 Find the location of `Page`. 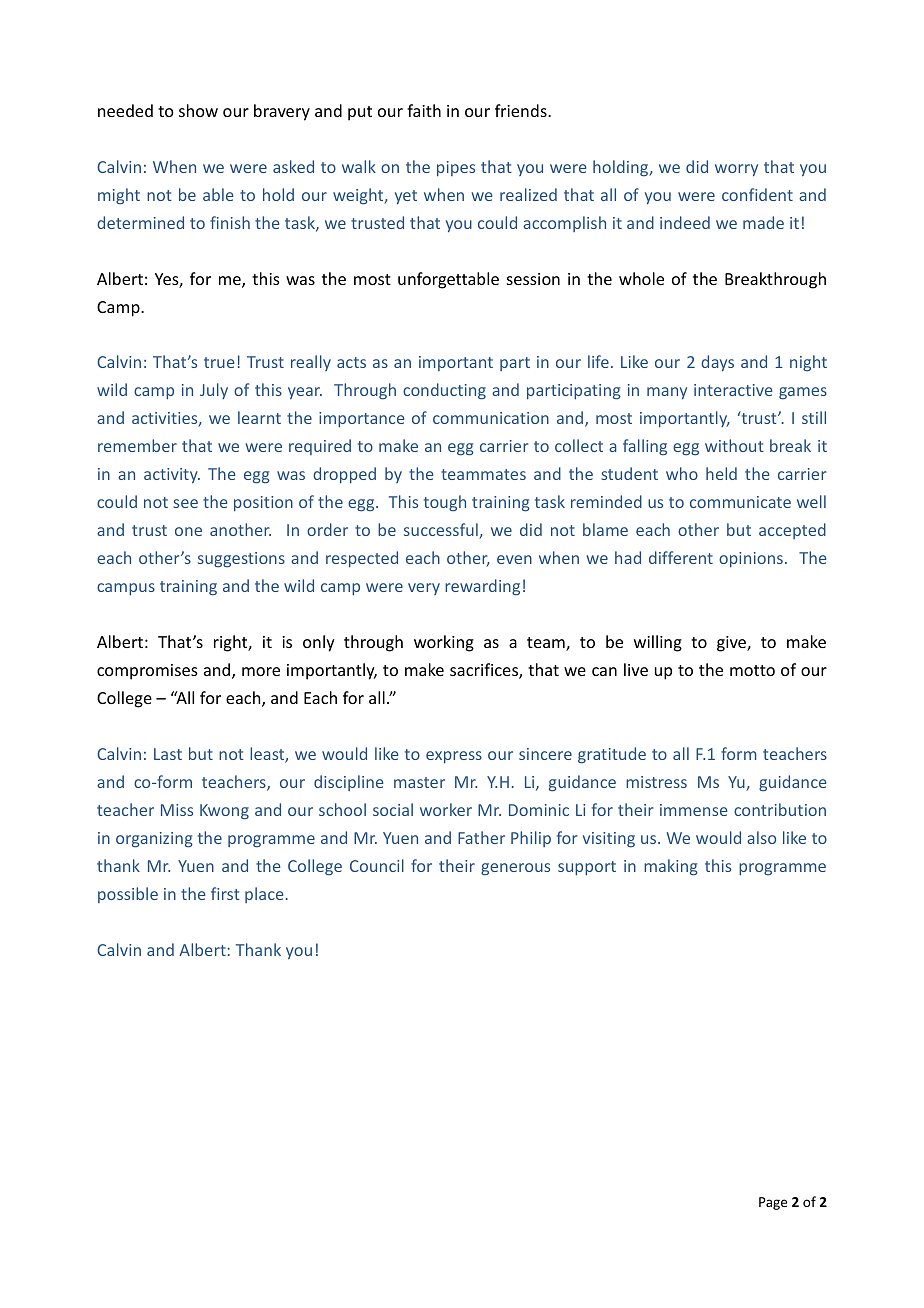

Page is located at coordinates (773, 1203).
